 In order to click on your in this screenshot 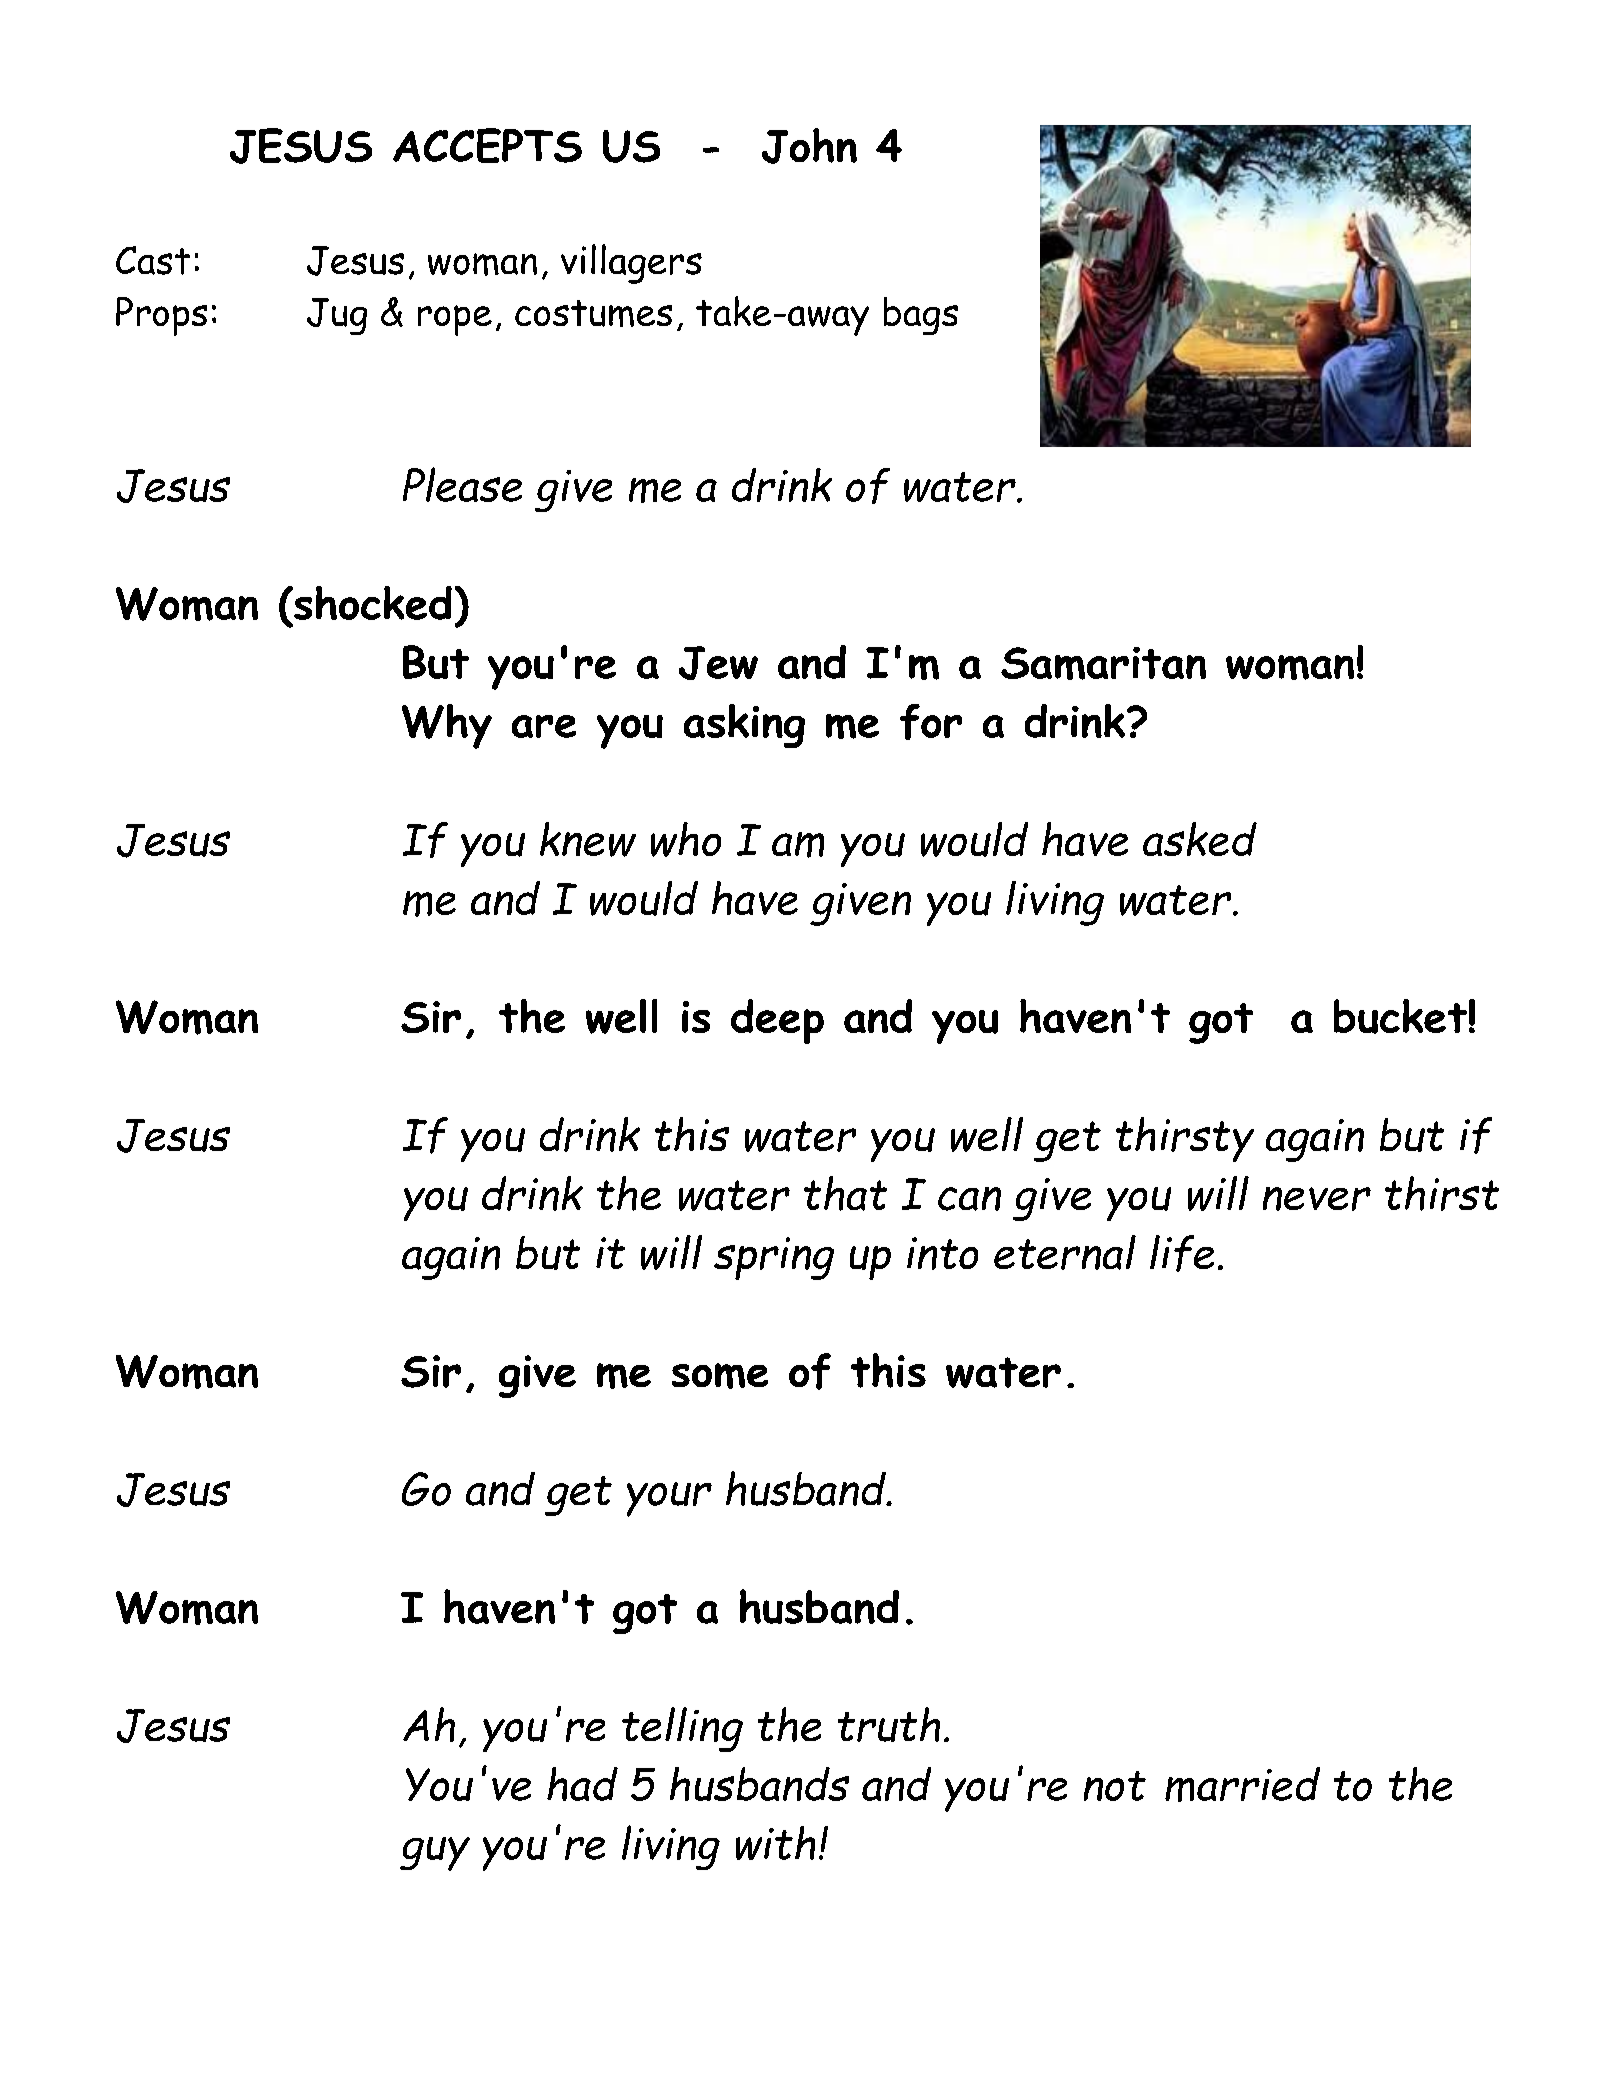, I will do `click(669, 1499)`.
